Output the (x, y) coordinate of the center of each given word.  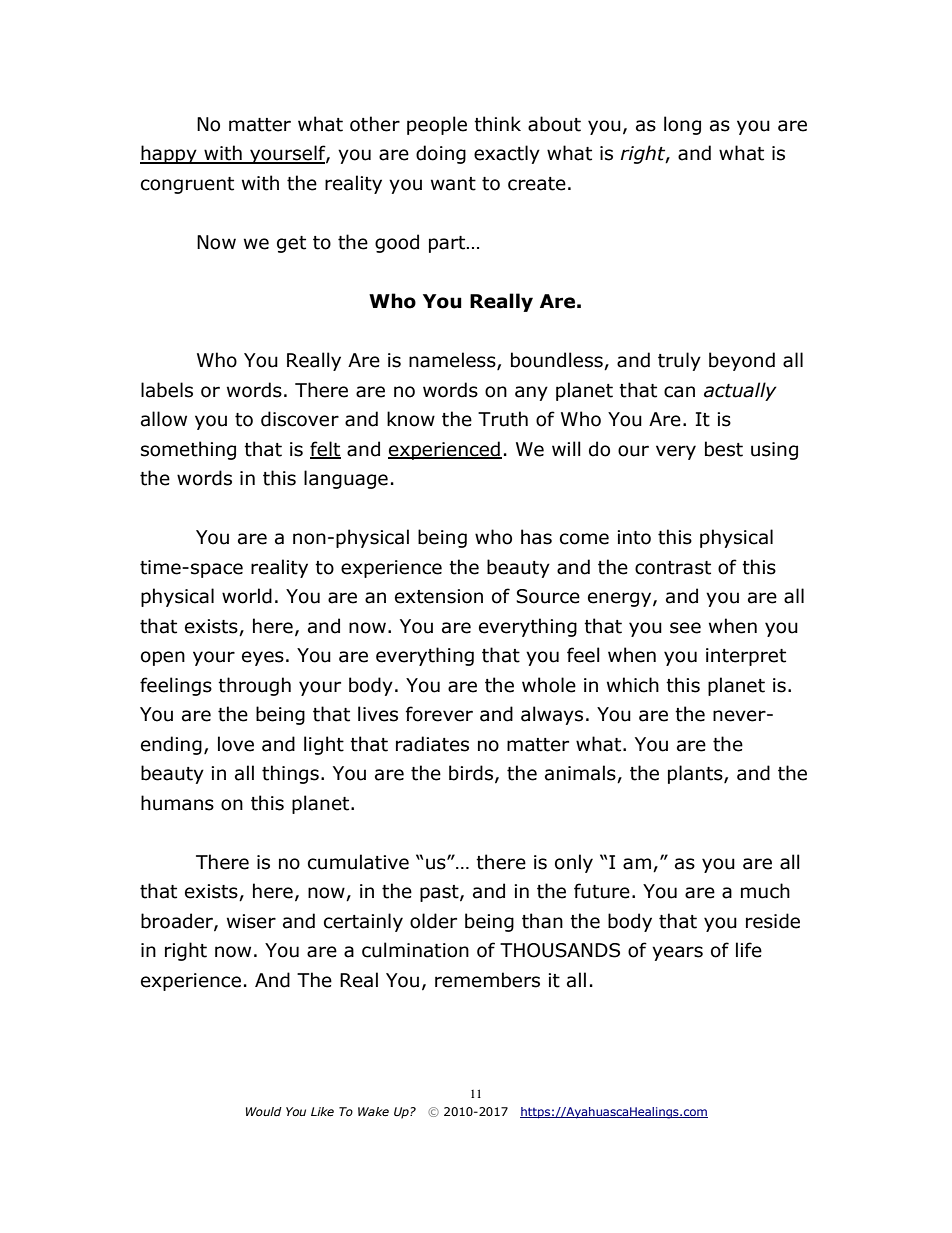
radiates (432, 744)
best (724, 449)
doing (441, 154)
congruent (187, 185)
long (682, 125)
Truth (503, 419)
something (188, 450)
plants (696, 774)
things (290, 774)
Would (264, 1111)
